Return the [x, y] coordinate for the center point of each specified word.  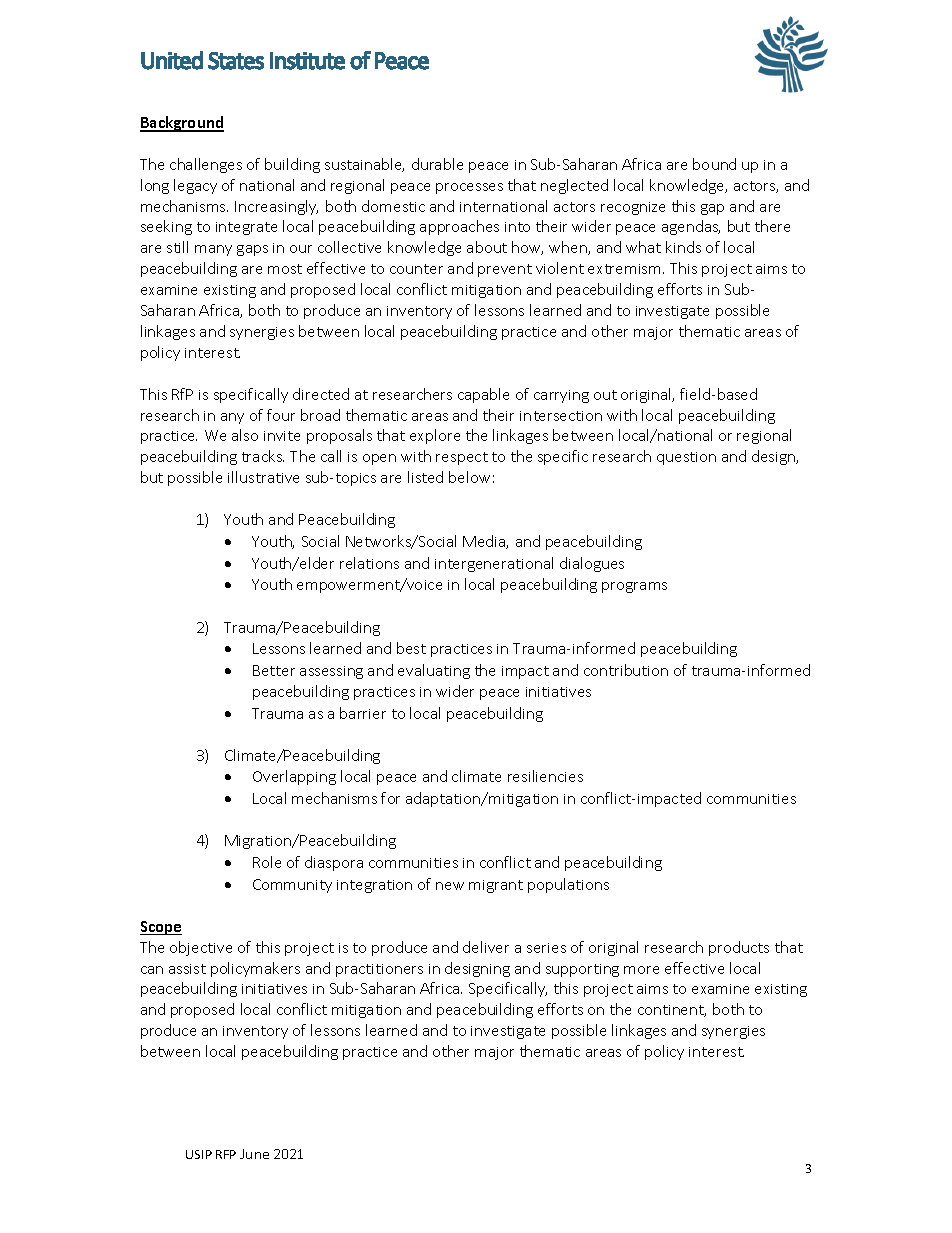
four [281, 415]
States [236, 61]
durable [437, 164]
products [739, 948]
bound [714, 164]
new [450, 886]
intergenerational [494, 564]
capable [483, 395]
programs [634, 587]
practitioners [379, 970]
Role [267, 862]
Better [274, 670]
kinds [683, 247]
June [254, 1154]
